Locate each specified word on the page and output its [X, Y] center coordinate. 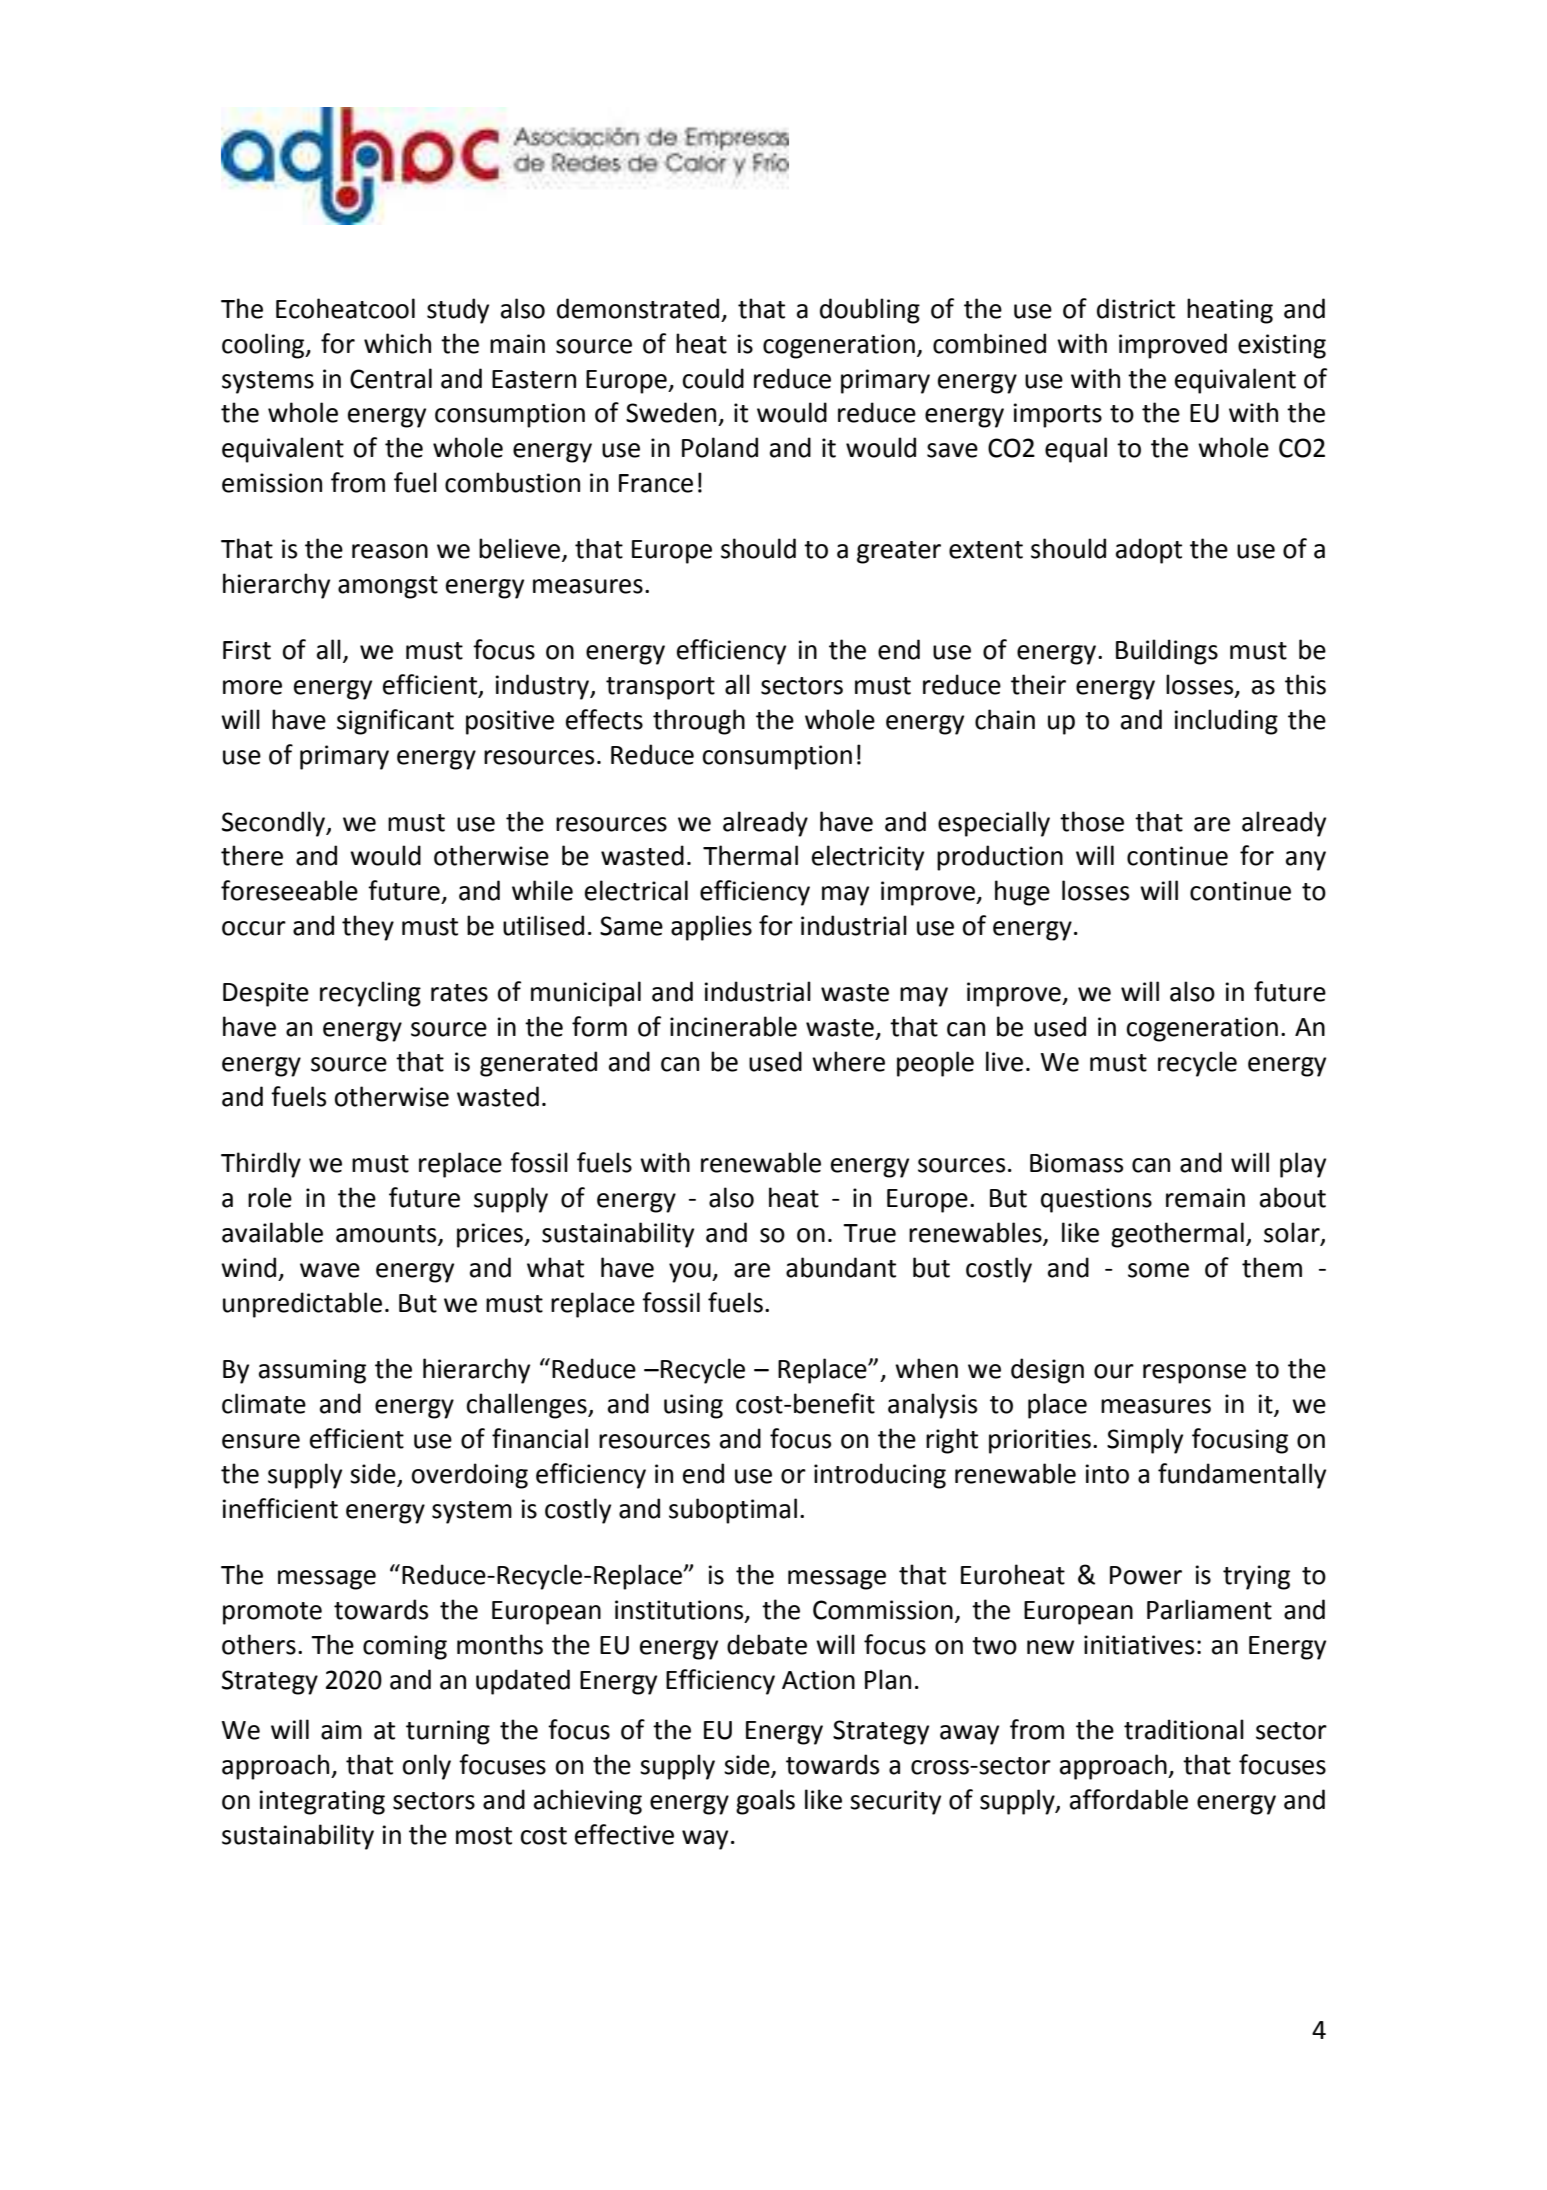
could [713, 378]
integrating [322, 1802]
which [397, 343]
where [848, 1061]
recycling [370, 994]
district [1136, 308]
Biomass [1076, 1163]
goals [765, 1802]
